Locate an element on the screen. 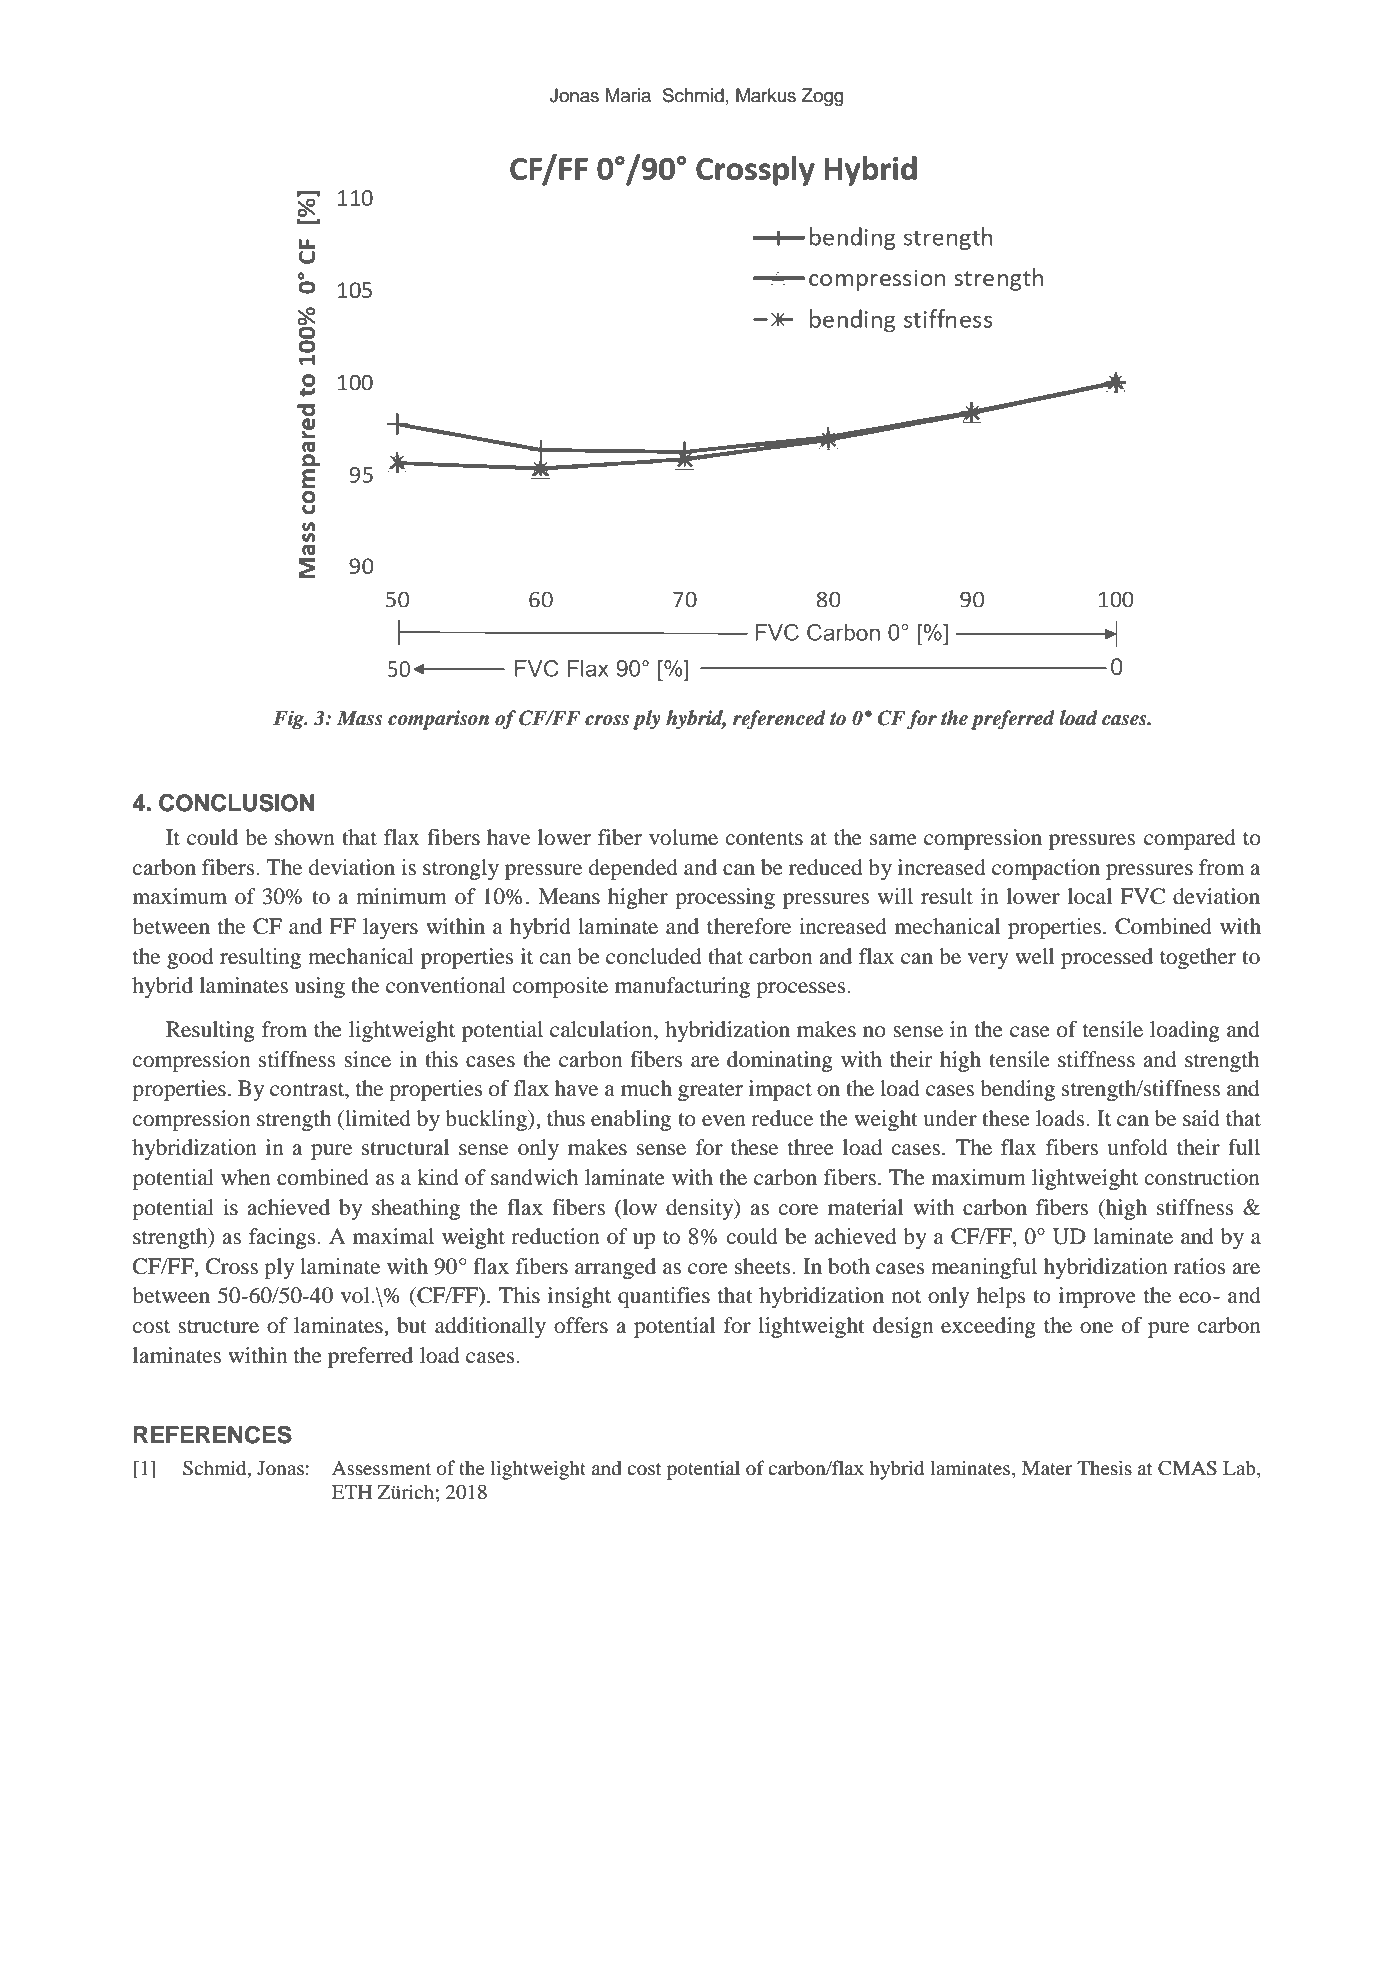  Assessment is located at coordinates (381, 1468).
